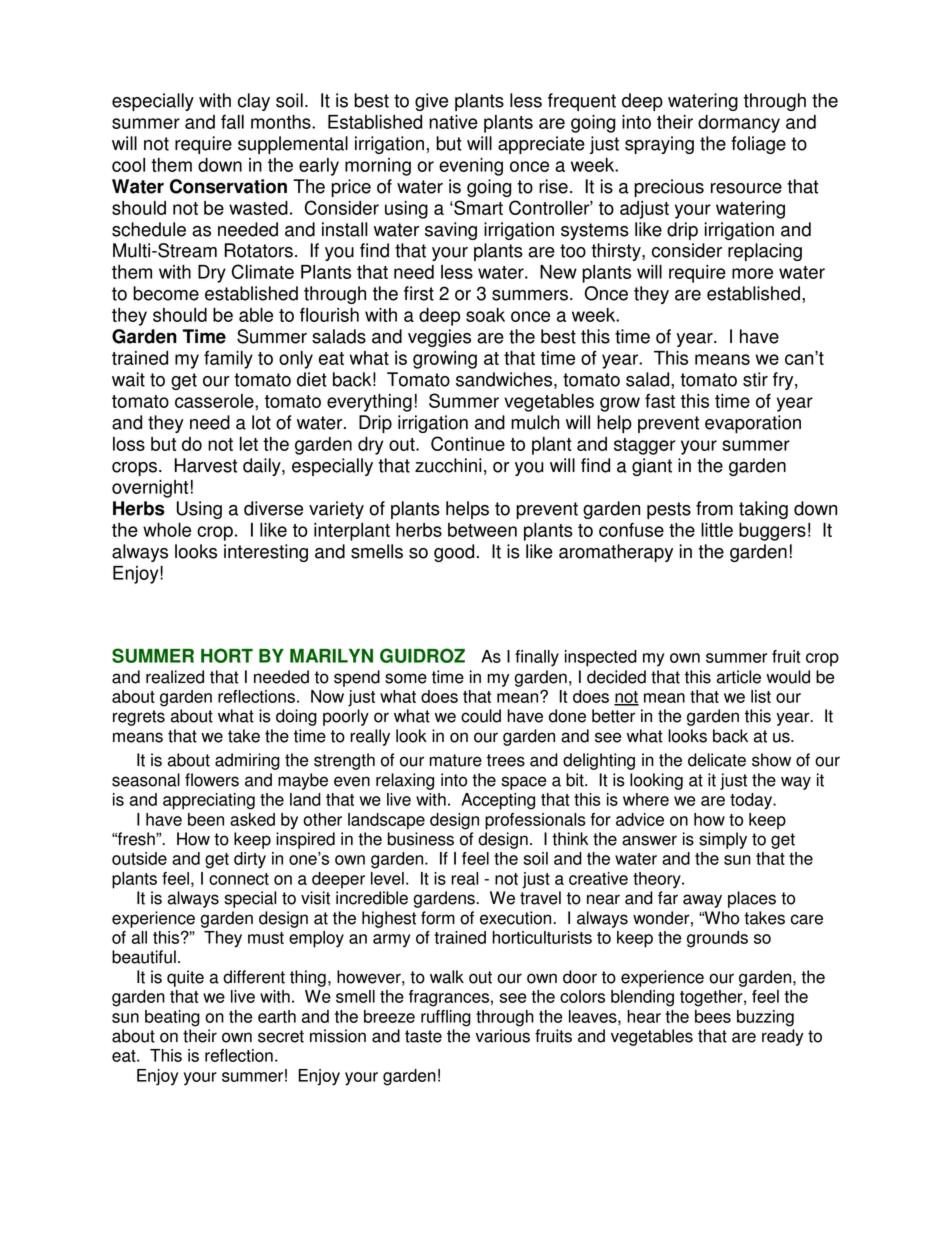 The width and height of the screenshot is (952, 1233). What do you see at coordinates (713, 1016) in the screenshot?
I see `bees` at bounding box center [713, 1016].
